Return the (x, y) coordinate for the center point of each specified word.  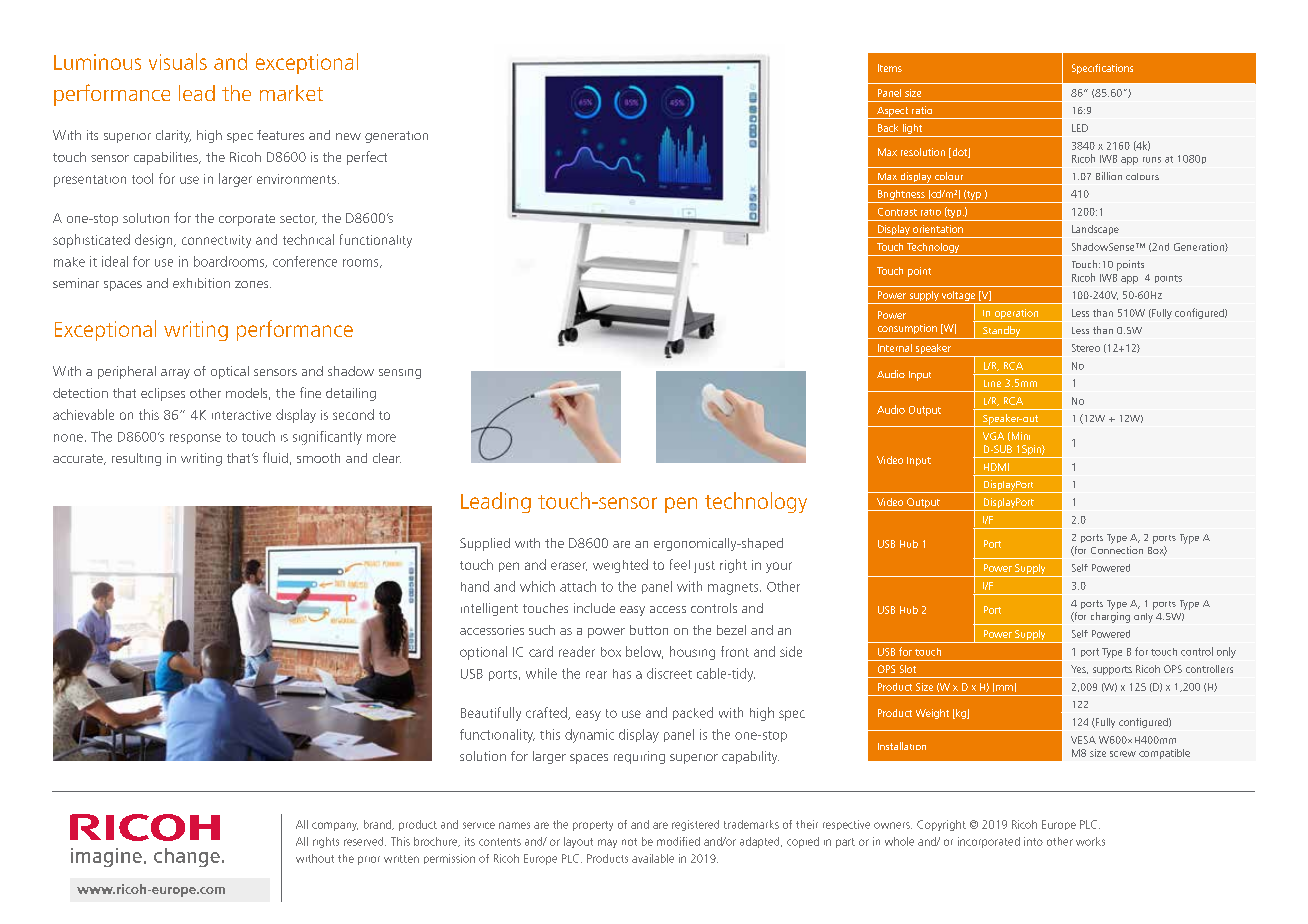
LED (1080, 128)
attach (578, 586)
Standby (1002, 332)
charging (1110, 617)
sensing (400, 374)
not (629, 842)
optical (230, 372)
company (335, 826)
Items (890, 68)
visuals (178, 61)
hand (475, 586)
